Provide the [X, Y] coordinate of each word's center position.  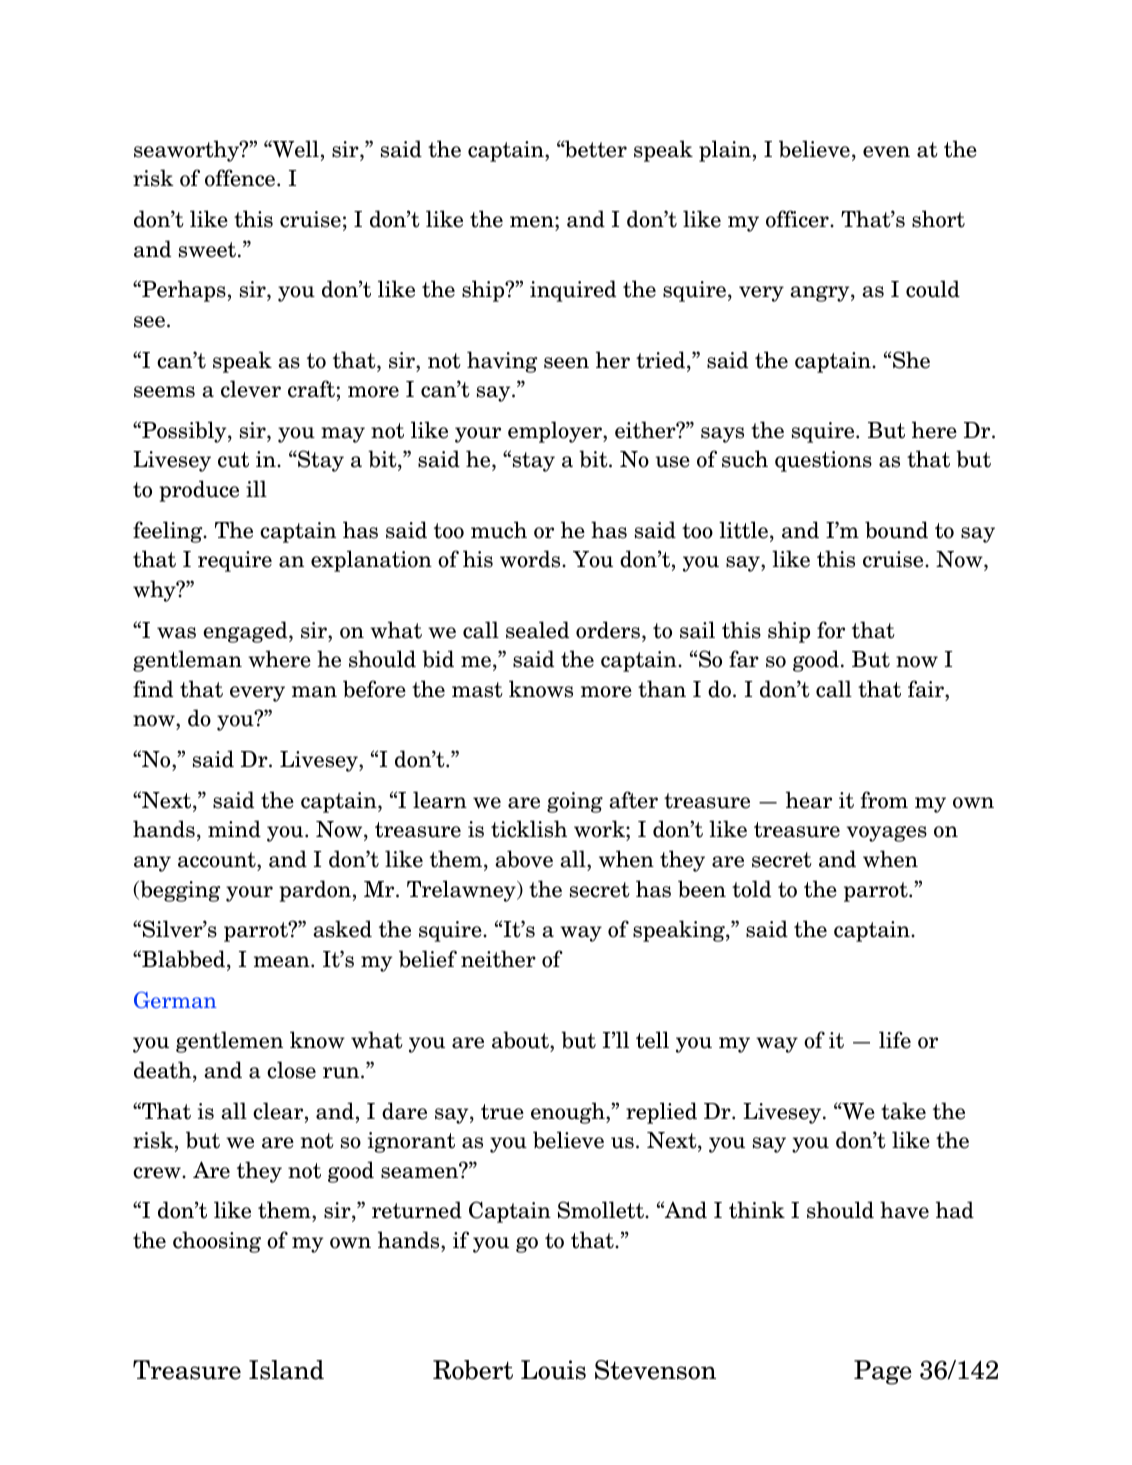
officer [798, 219]
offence [240, 178]
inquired [573, 291]
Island [286, 1370]
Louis [553, 1370]
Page [883, 1372]
